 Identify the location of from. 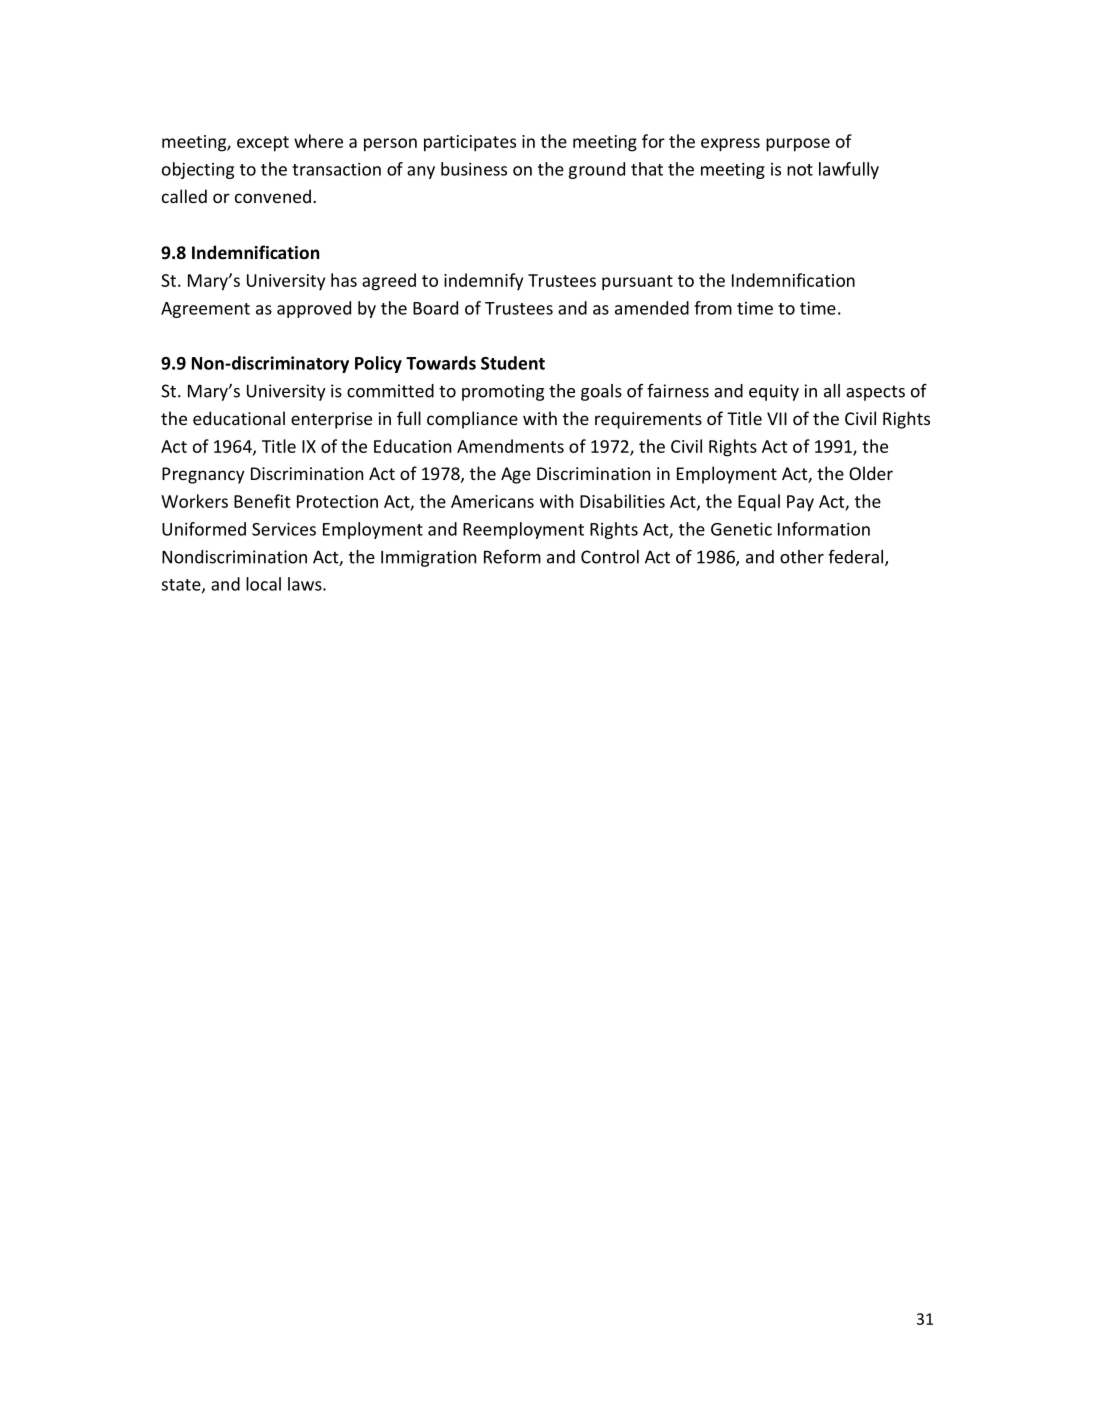
(713, 308).
